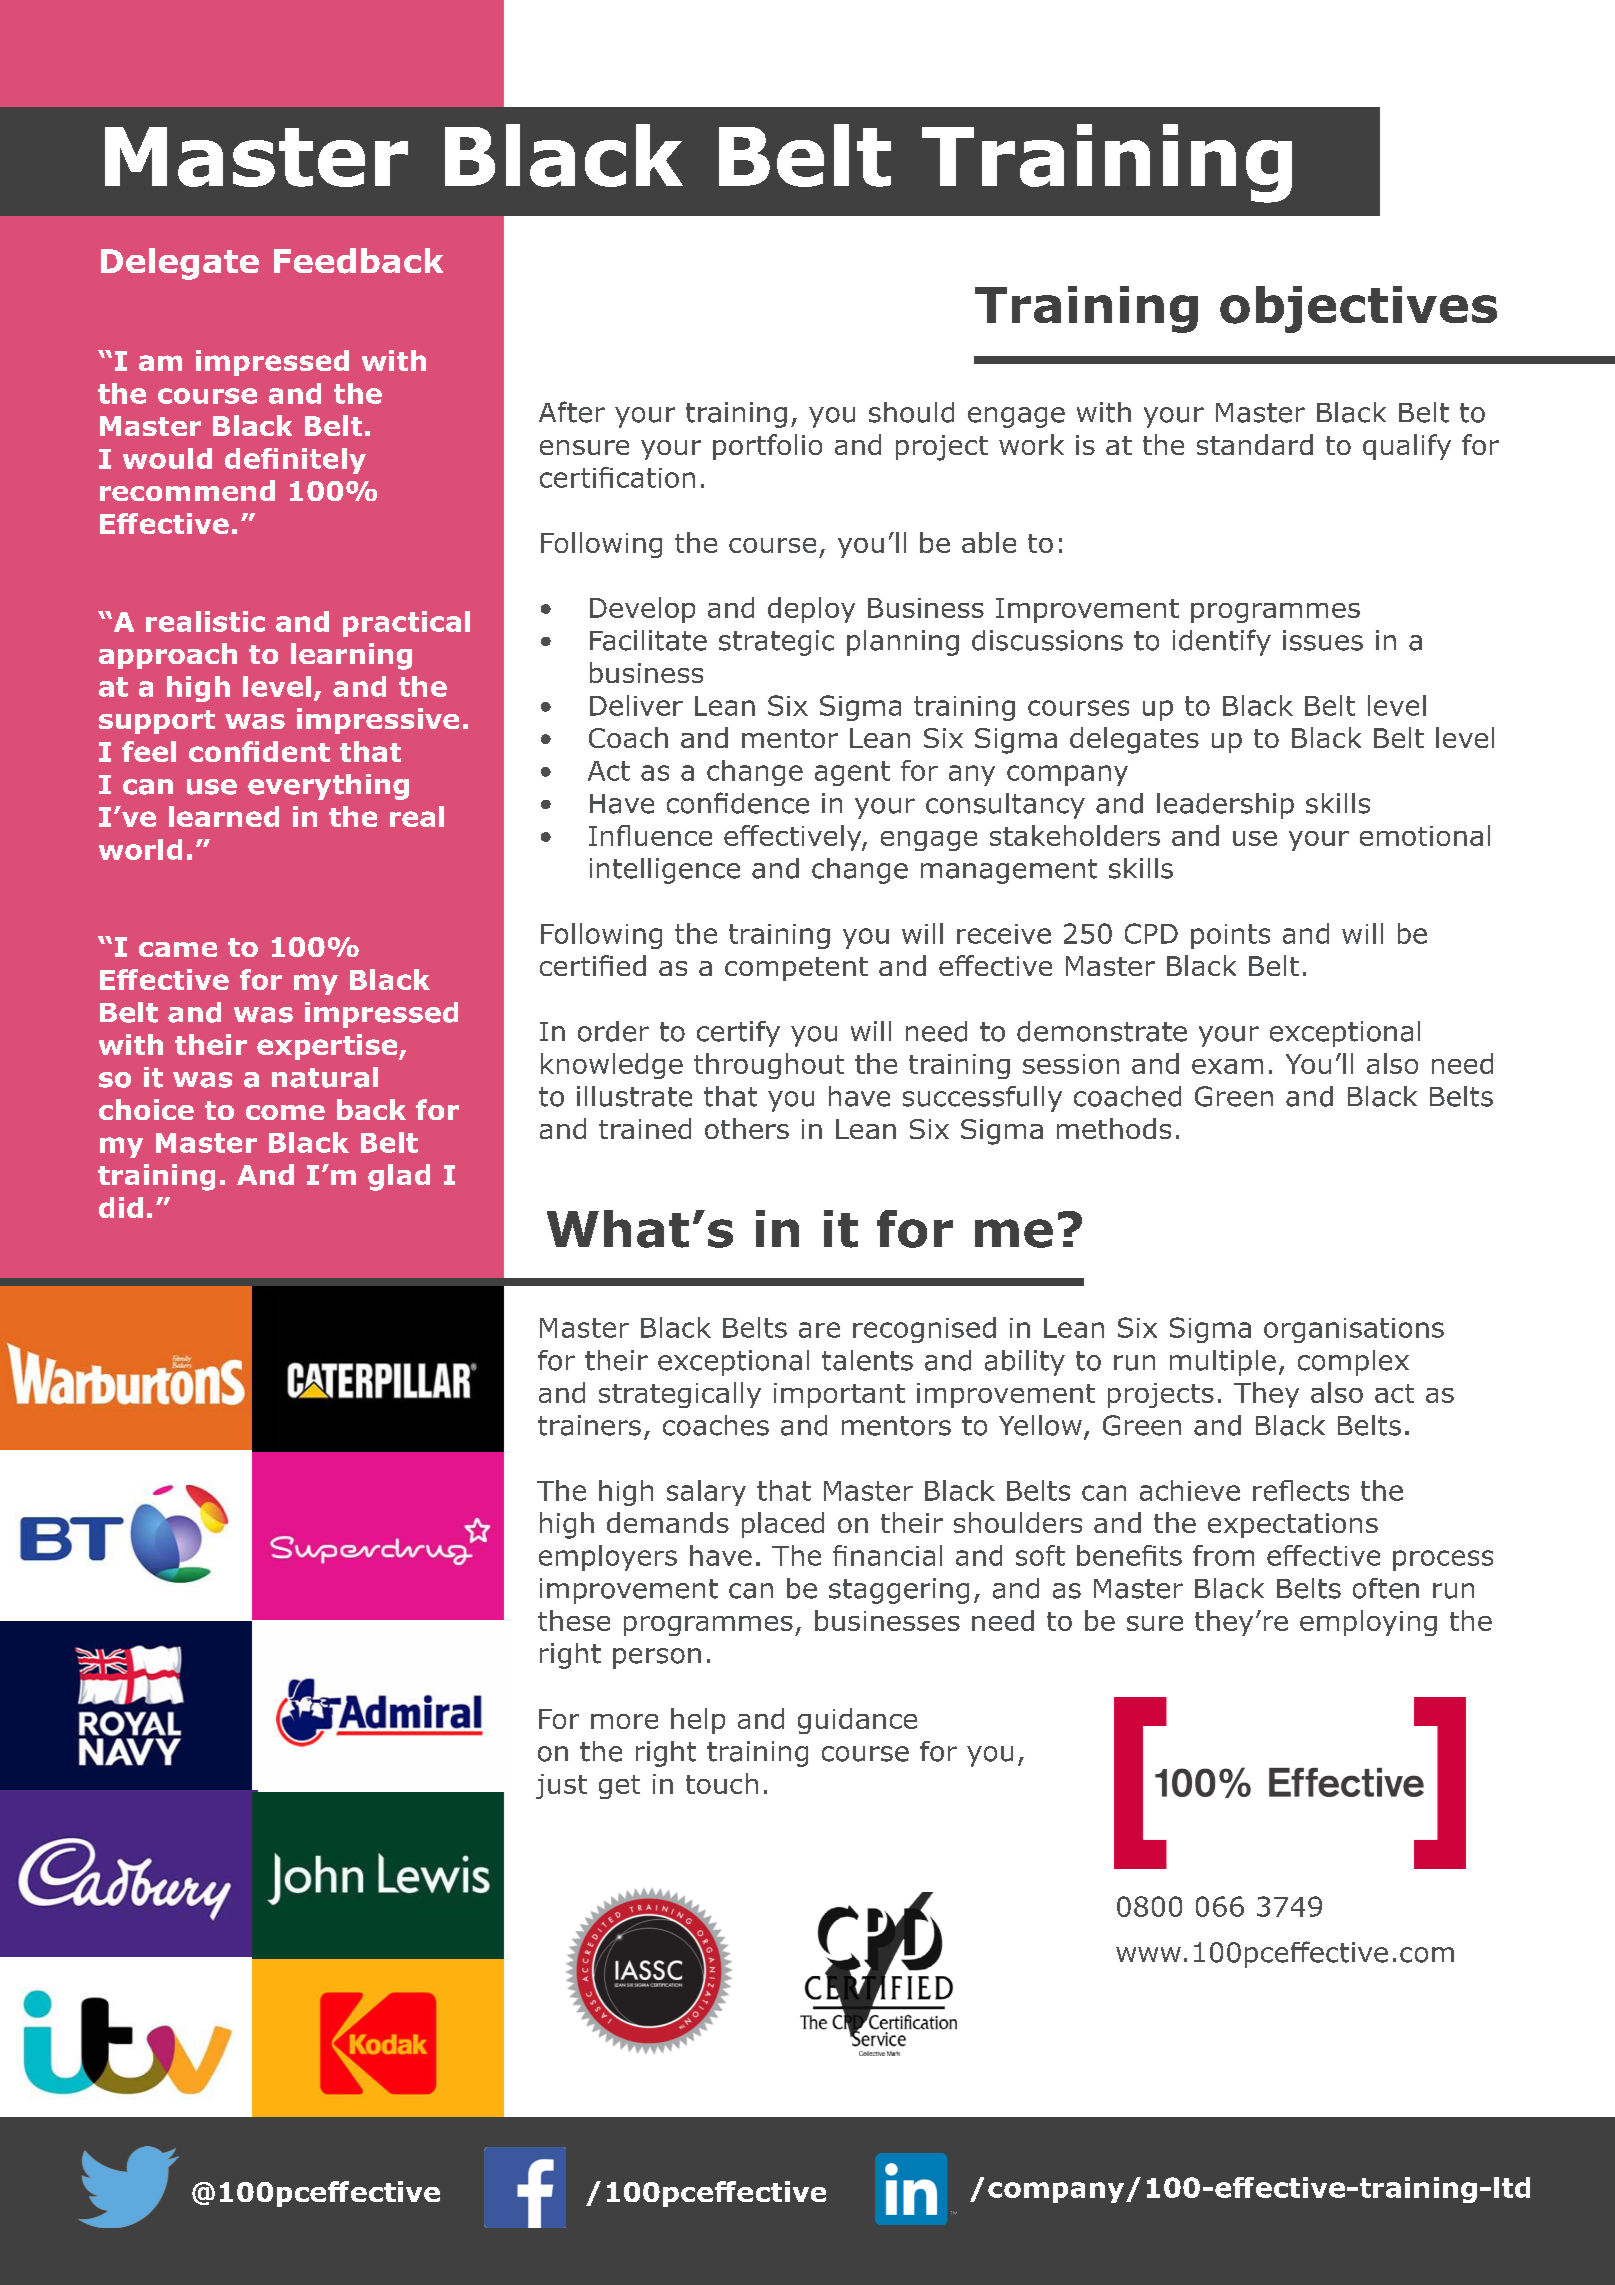 The width and height of the document is (1615, 2285). I want to click on objectives, so click(1358, 309).
